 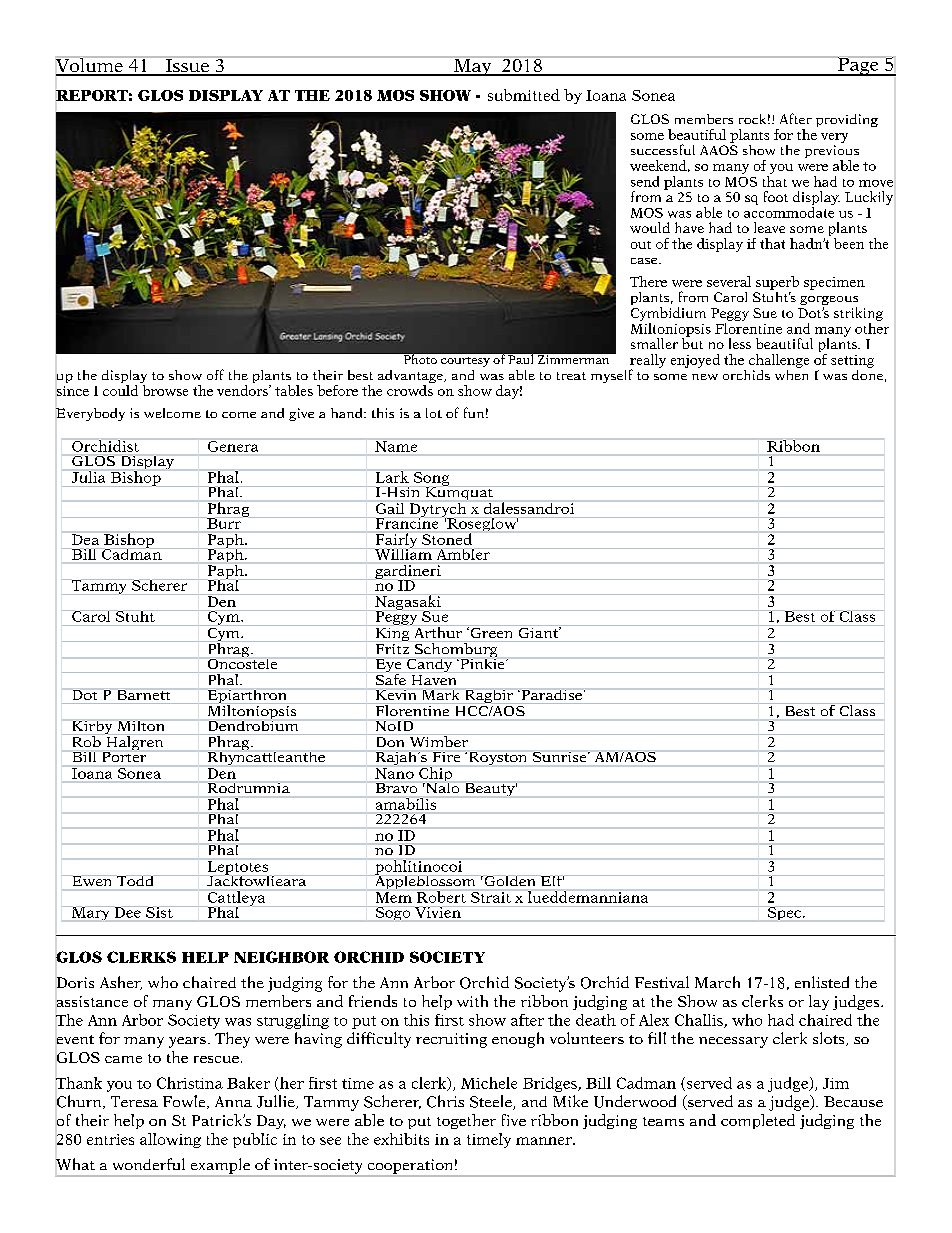 I want to click on allowing, so click(x=170, y=1140).
